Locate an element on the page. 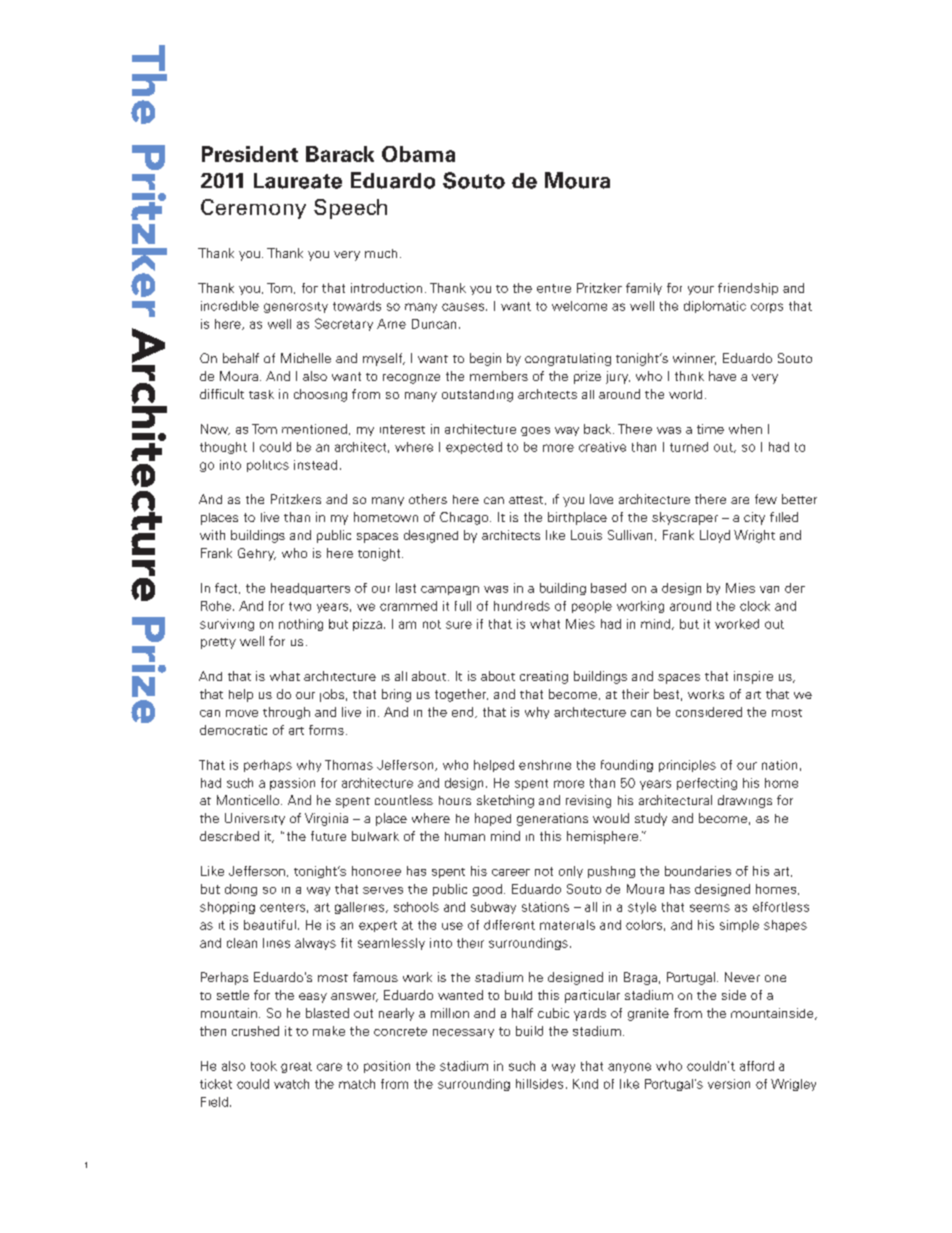 This document has height=1233, width=952. attest is located at coordinates (527, 500).
